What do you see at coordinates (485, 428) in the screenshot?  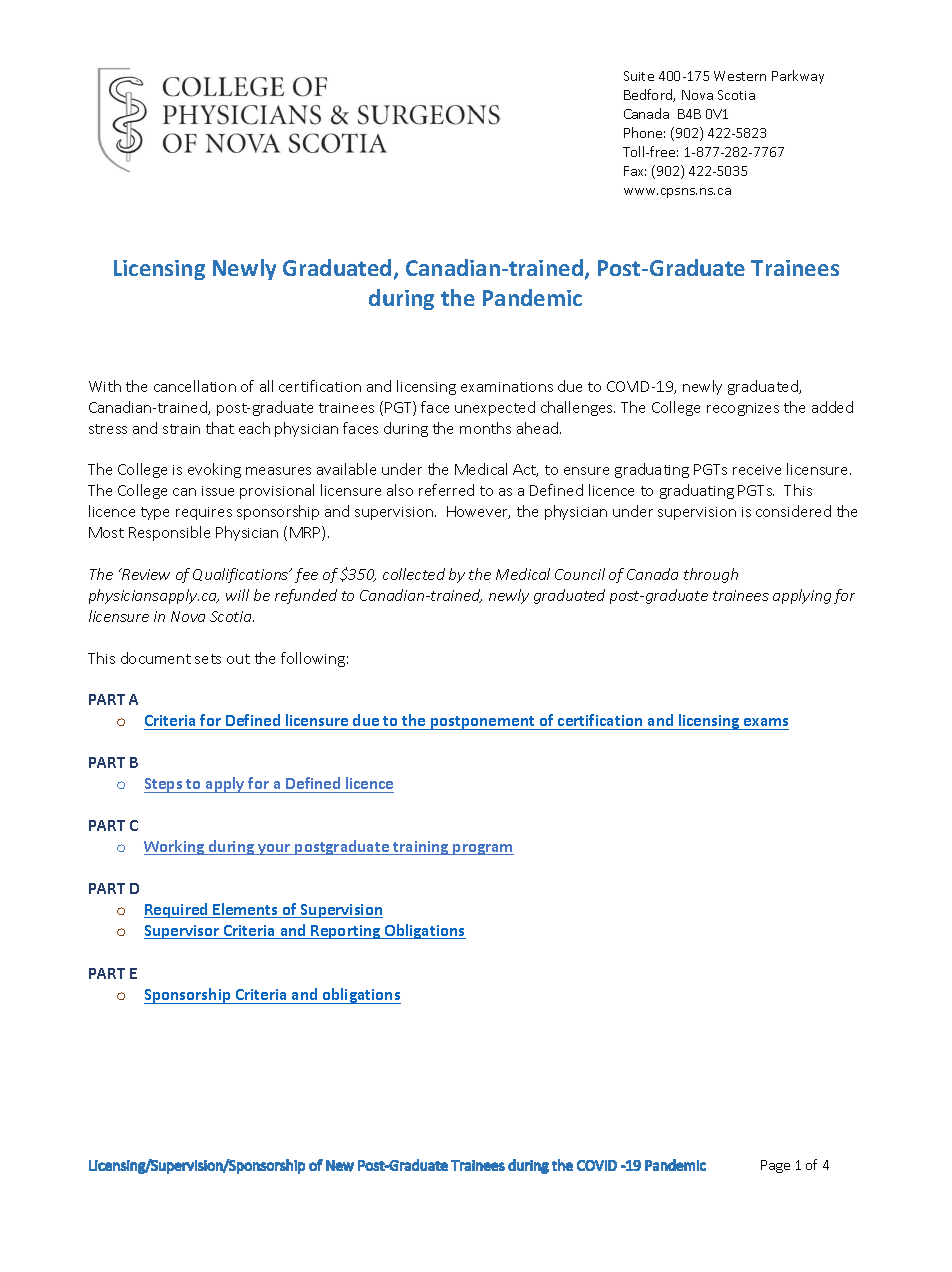 I see `months` at bounding box center [485, 428].
